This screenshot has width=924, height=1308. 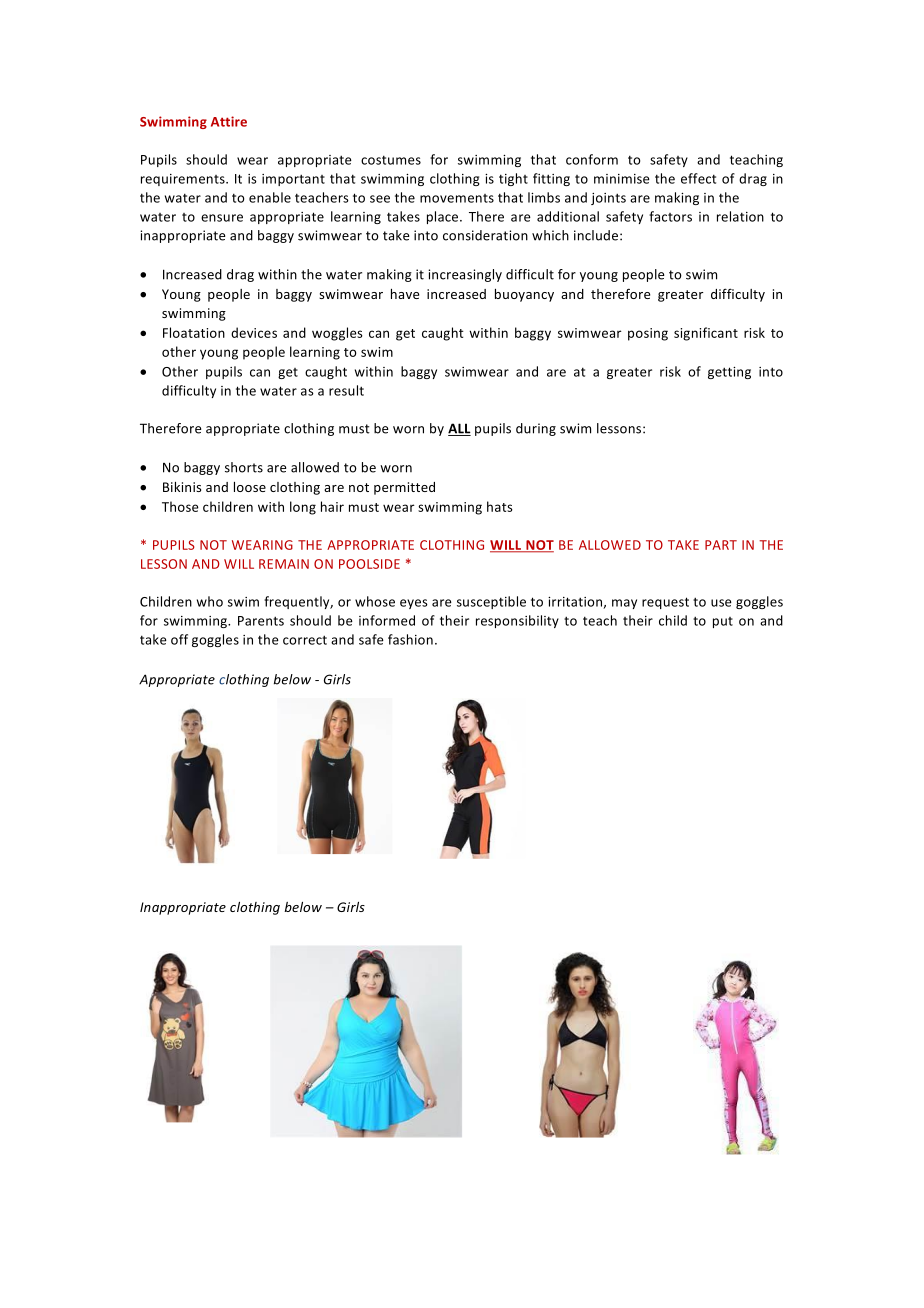 I want to click on result, so click(x=346, y=390).
